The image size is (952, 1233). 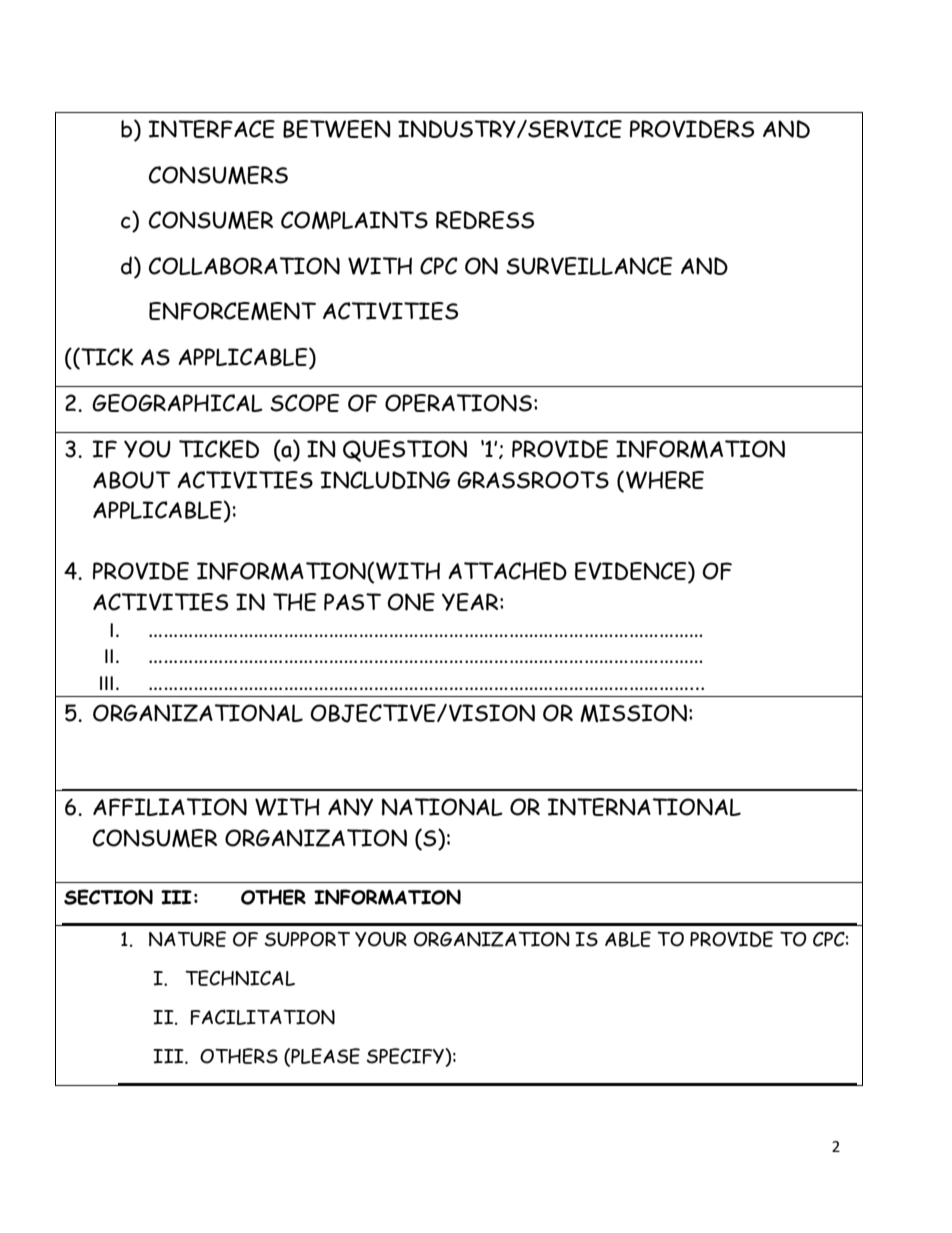 What do you see at coordinates (589, 266) in the page?
I see `SURVEILLANCE` at bounding box center [589, 266].
